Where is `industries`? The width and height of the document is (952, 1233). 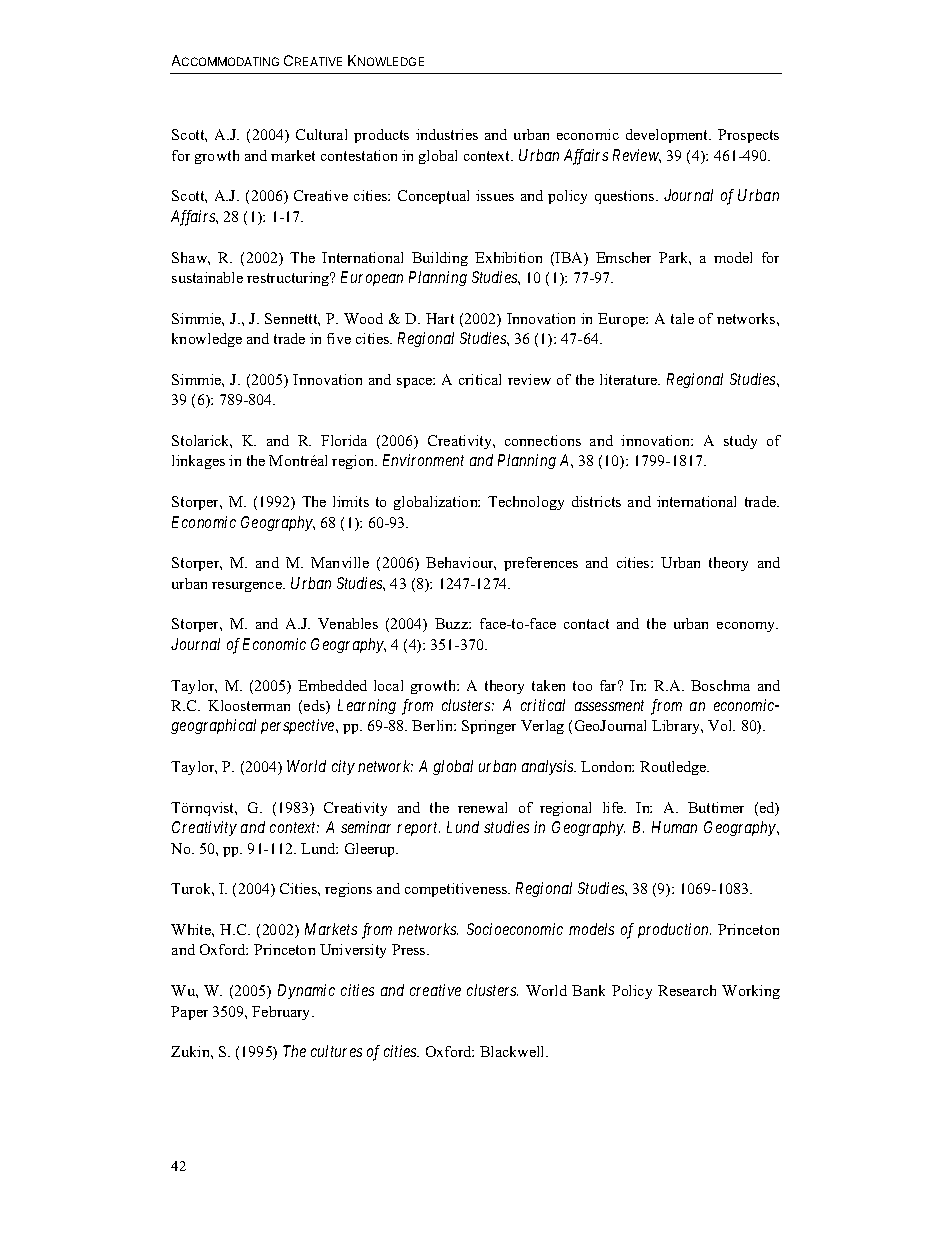 industries is located at coordinates (447, 134).
